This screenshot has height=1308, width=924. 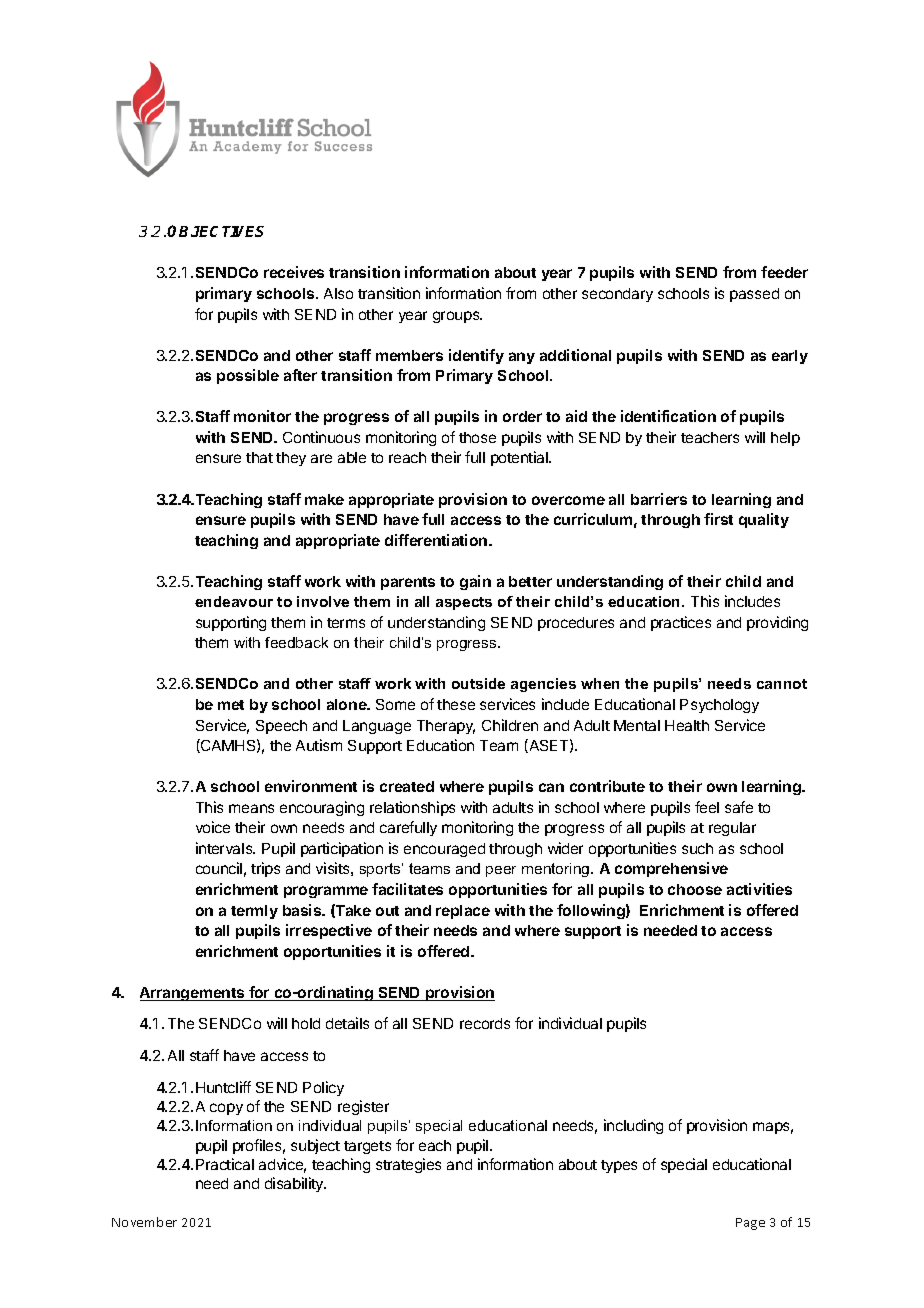 What do you see at coordinates (754, 295) in the screenshot?
I see `passed` at bounding box center [754, 295].
